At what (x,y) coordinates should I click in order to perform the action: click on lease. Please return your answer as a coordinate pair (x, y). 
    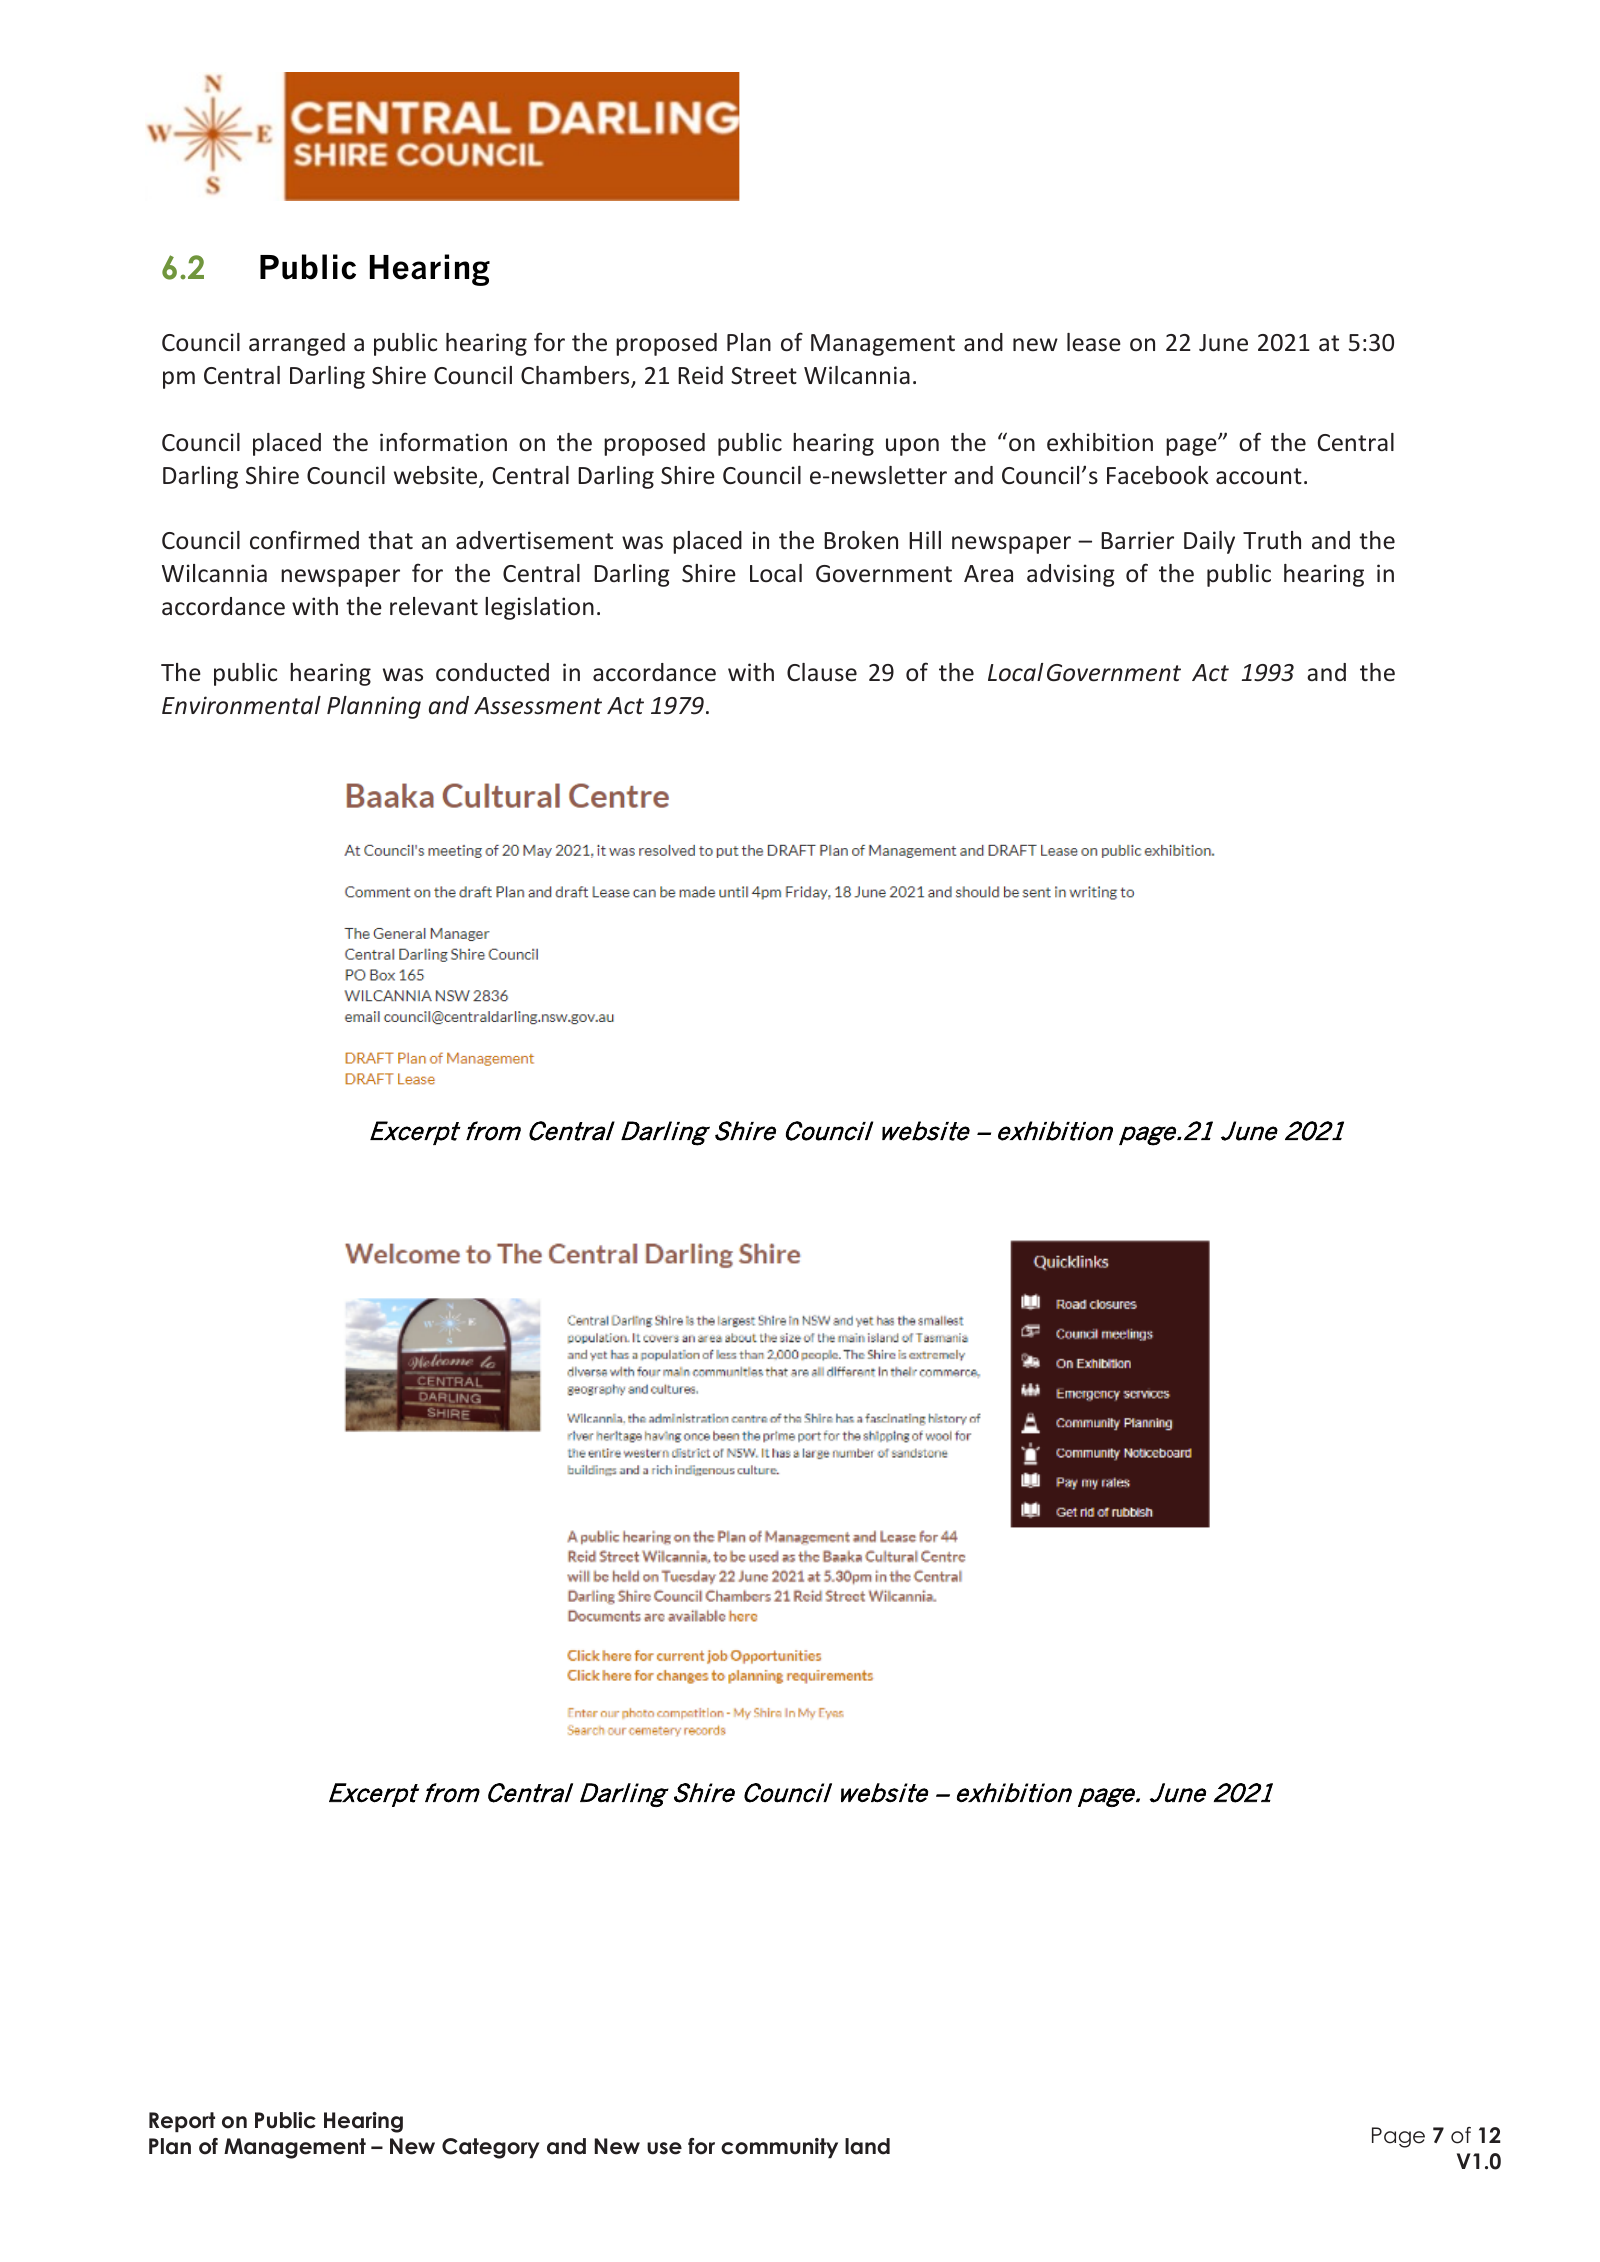
    Looking at the image, I should click on (1094, 342).
